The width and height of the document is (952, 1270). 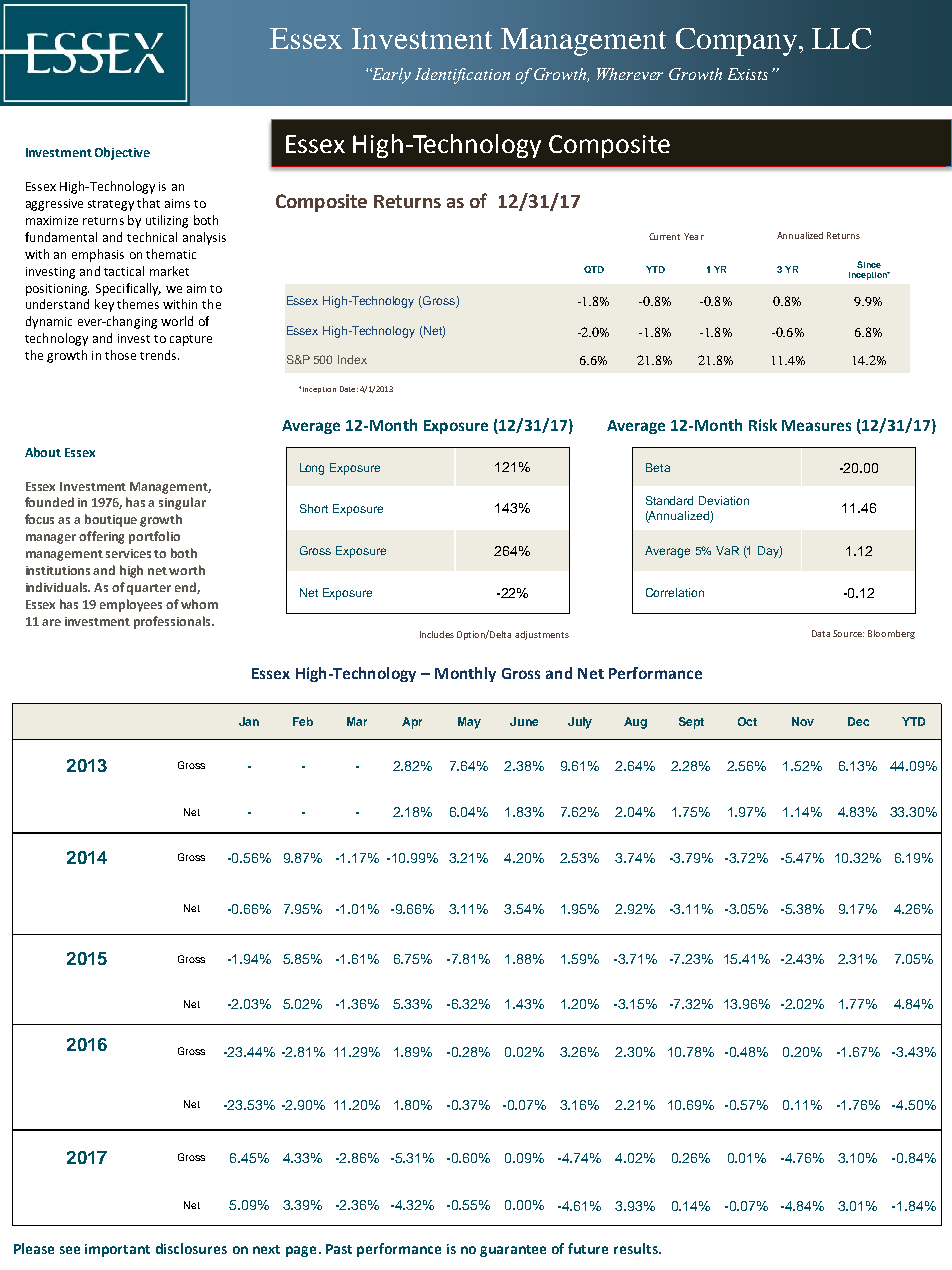 What do you see at coordinates (148, 203) in the document?
I see `that` at bounding box center [148, 203].
